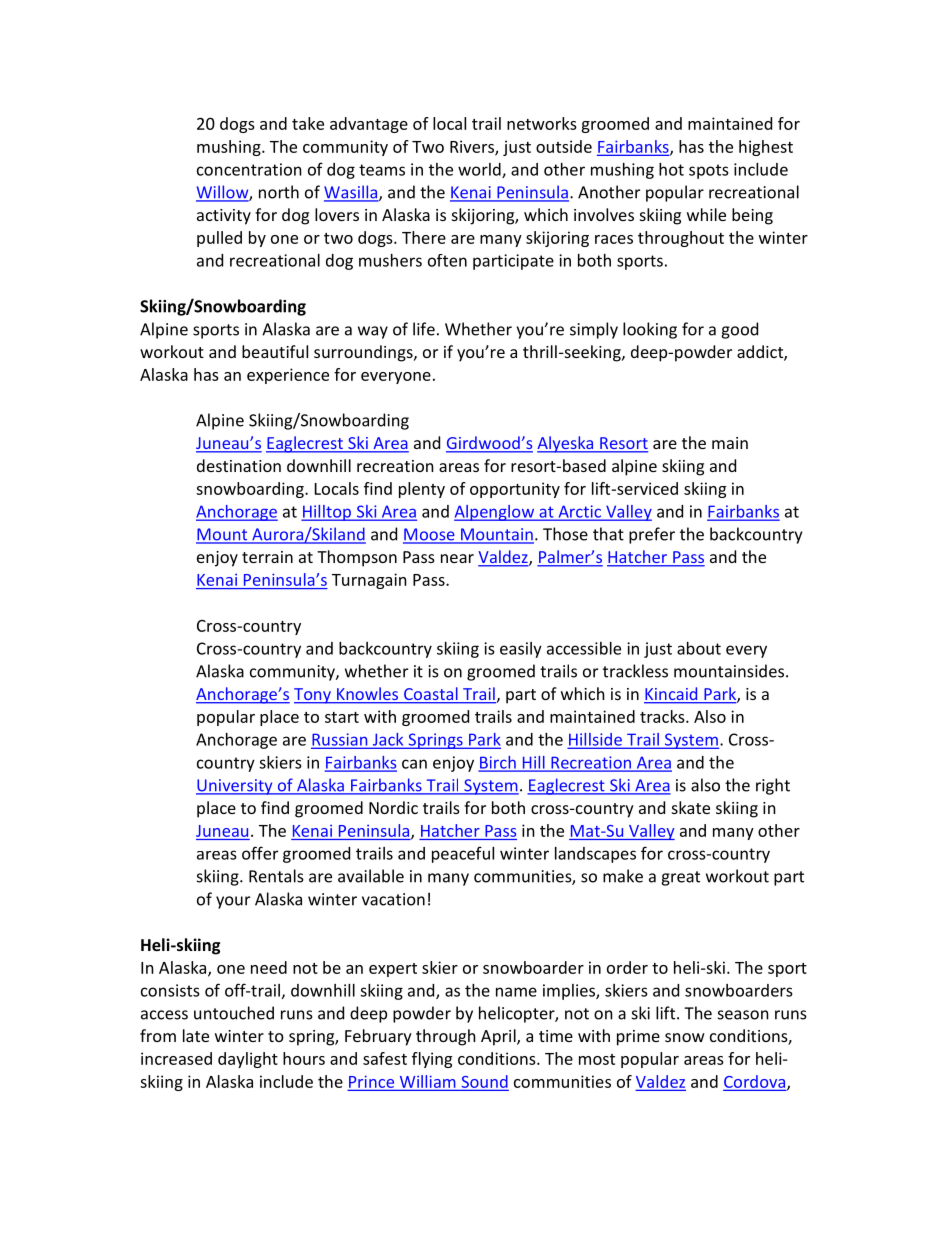 The image size is (952, 1233). Describe the element at coordinates (699, 648) in the page. I see `about` at that location.
